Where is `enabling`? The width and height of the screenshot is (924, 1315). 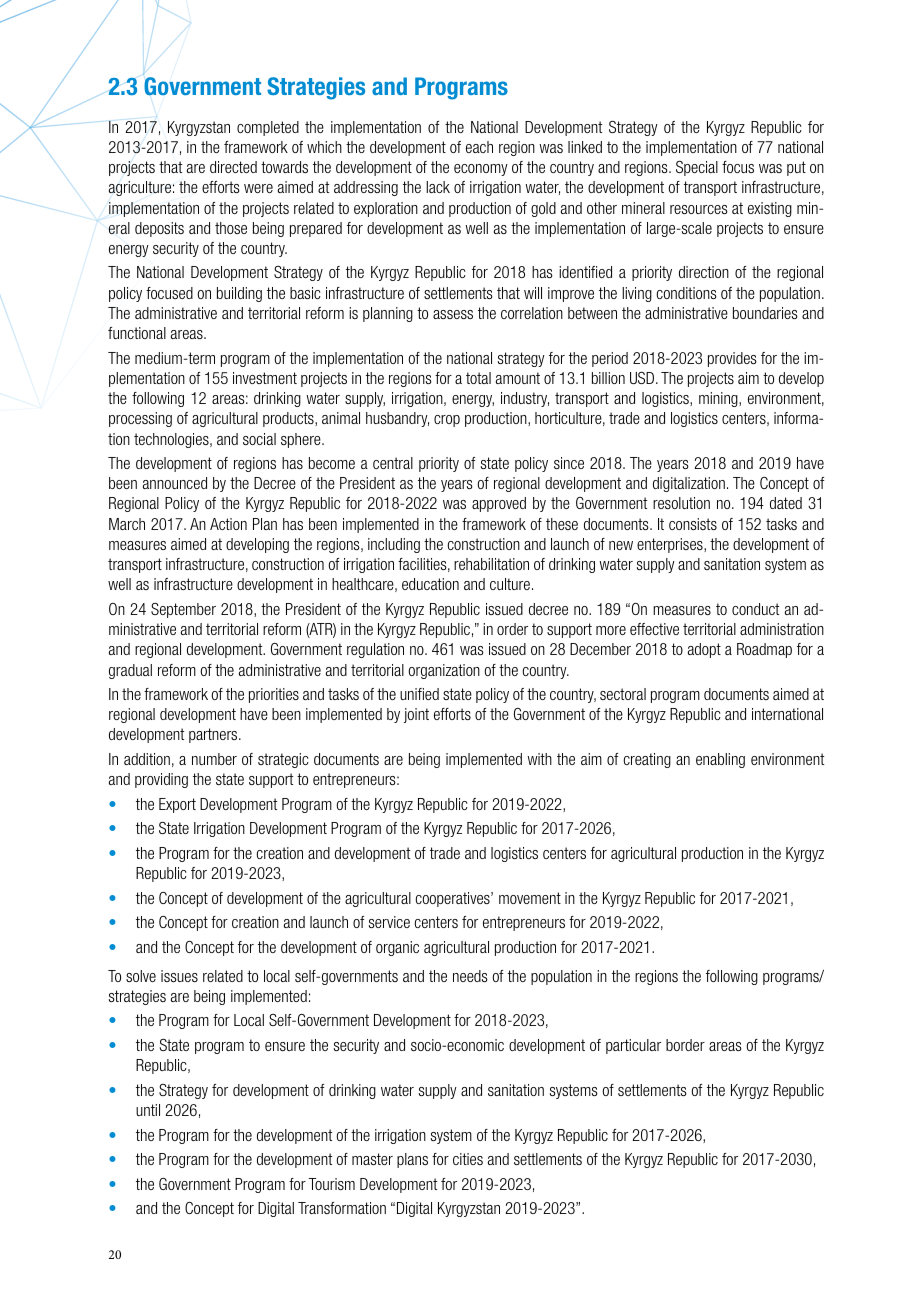
enabling is located at coordinates (720, 760).
